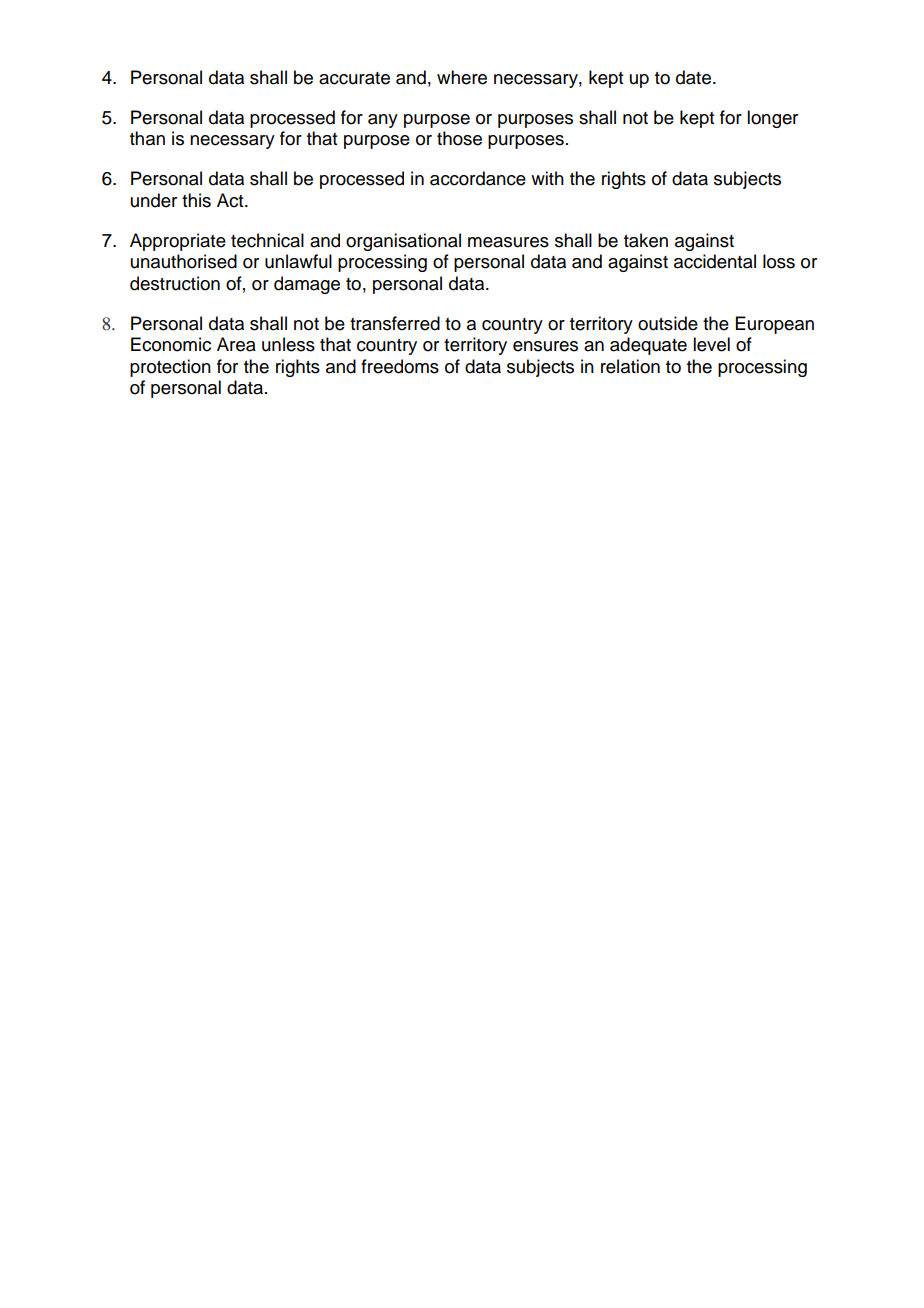 This screenshot has width=924, height=1308. Describe the element at coordinates (462, 77) in the screenshot. I see `where` at that location.
